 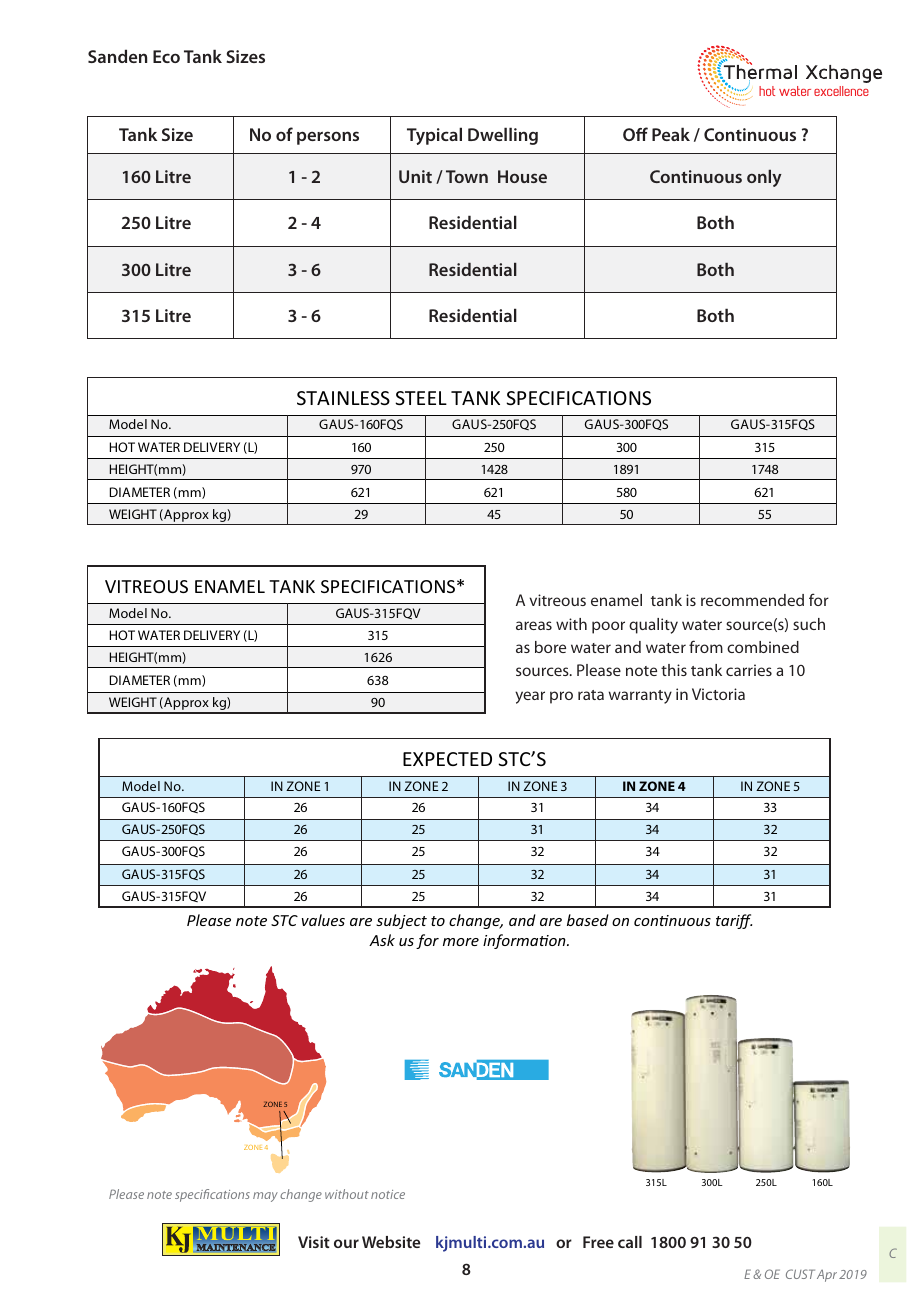 What do you see at coordinates (764, 178) in the screenshot?
I see `only` at bounding box center [764, 178].
